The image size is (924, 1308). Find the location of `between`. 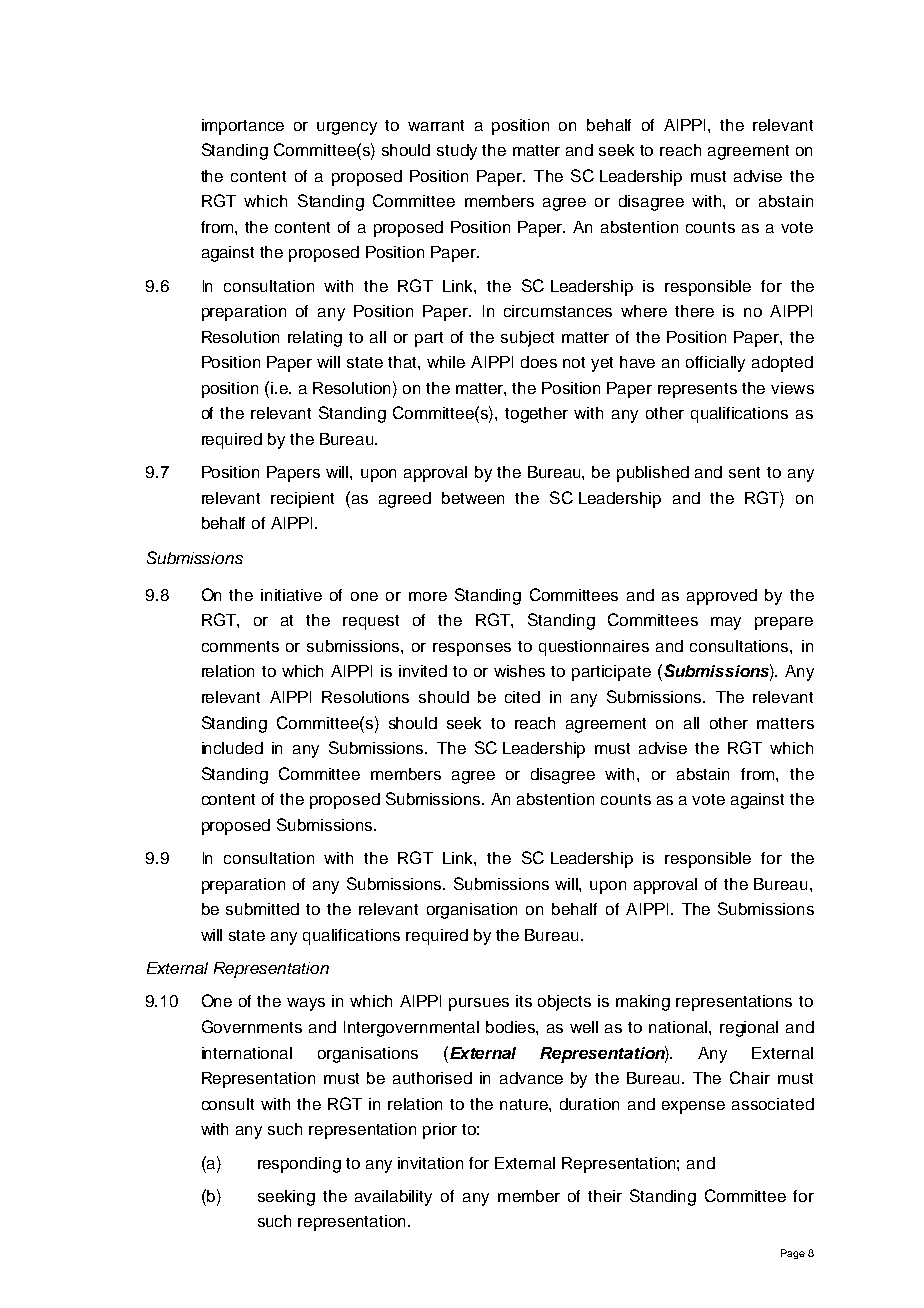

between is located at coordinates (473, 498).
